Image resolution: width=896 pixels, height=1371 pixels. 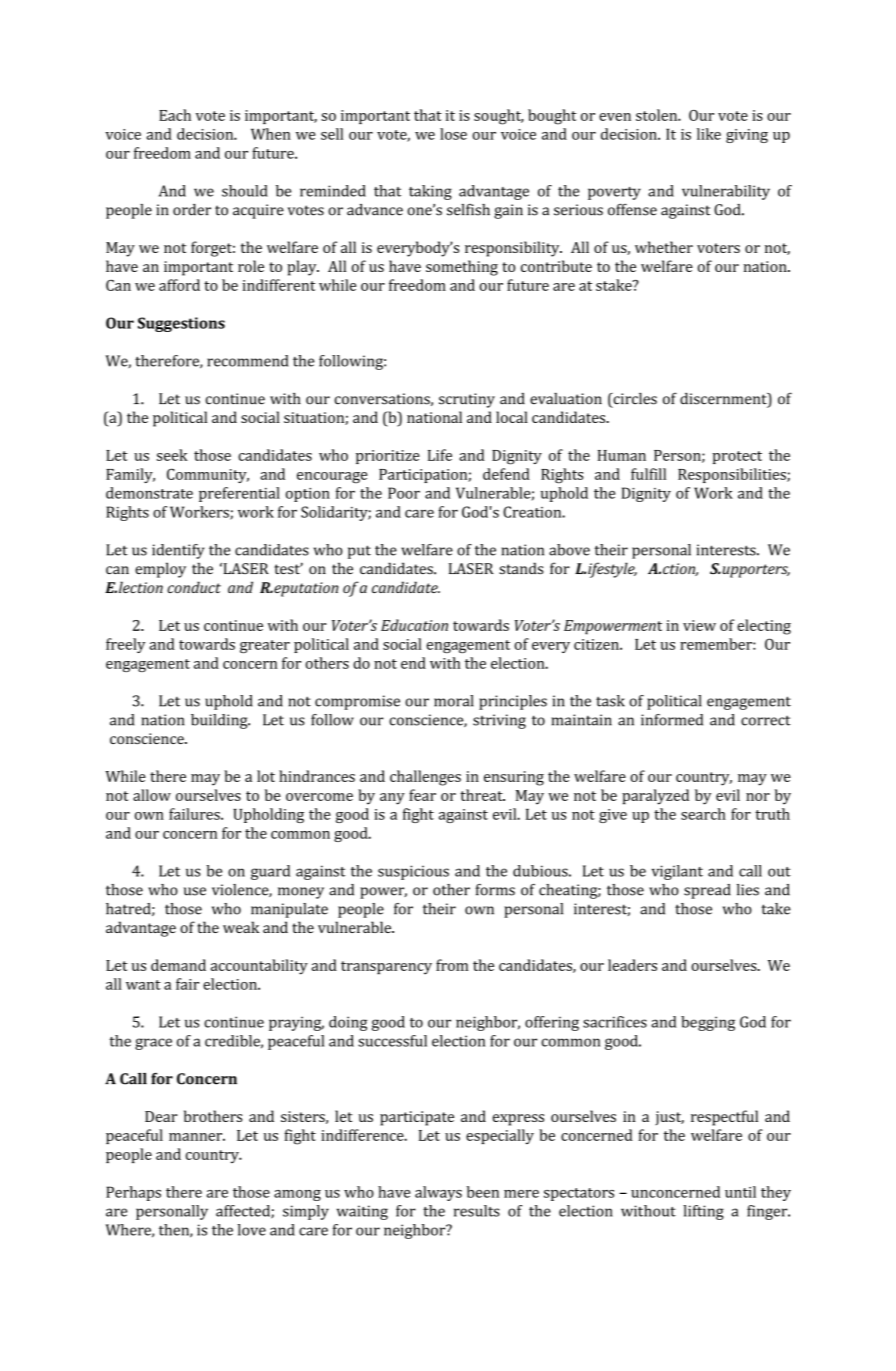 I want to click on always, so click(x=438, y=1193).
